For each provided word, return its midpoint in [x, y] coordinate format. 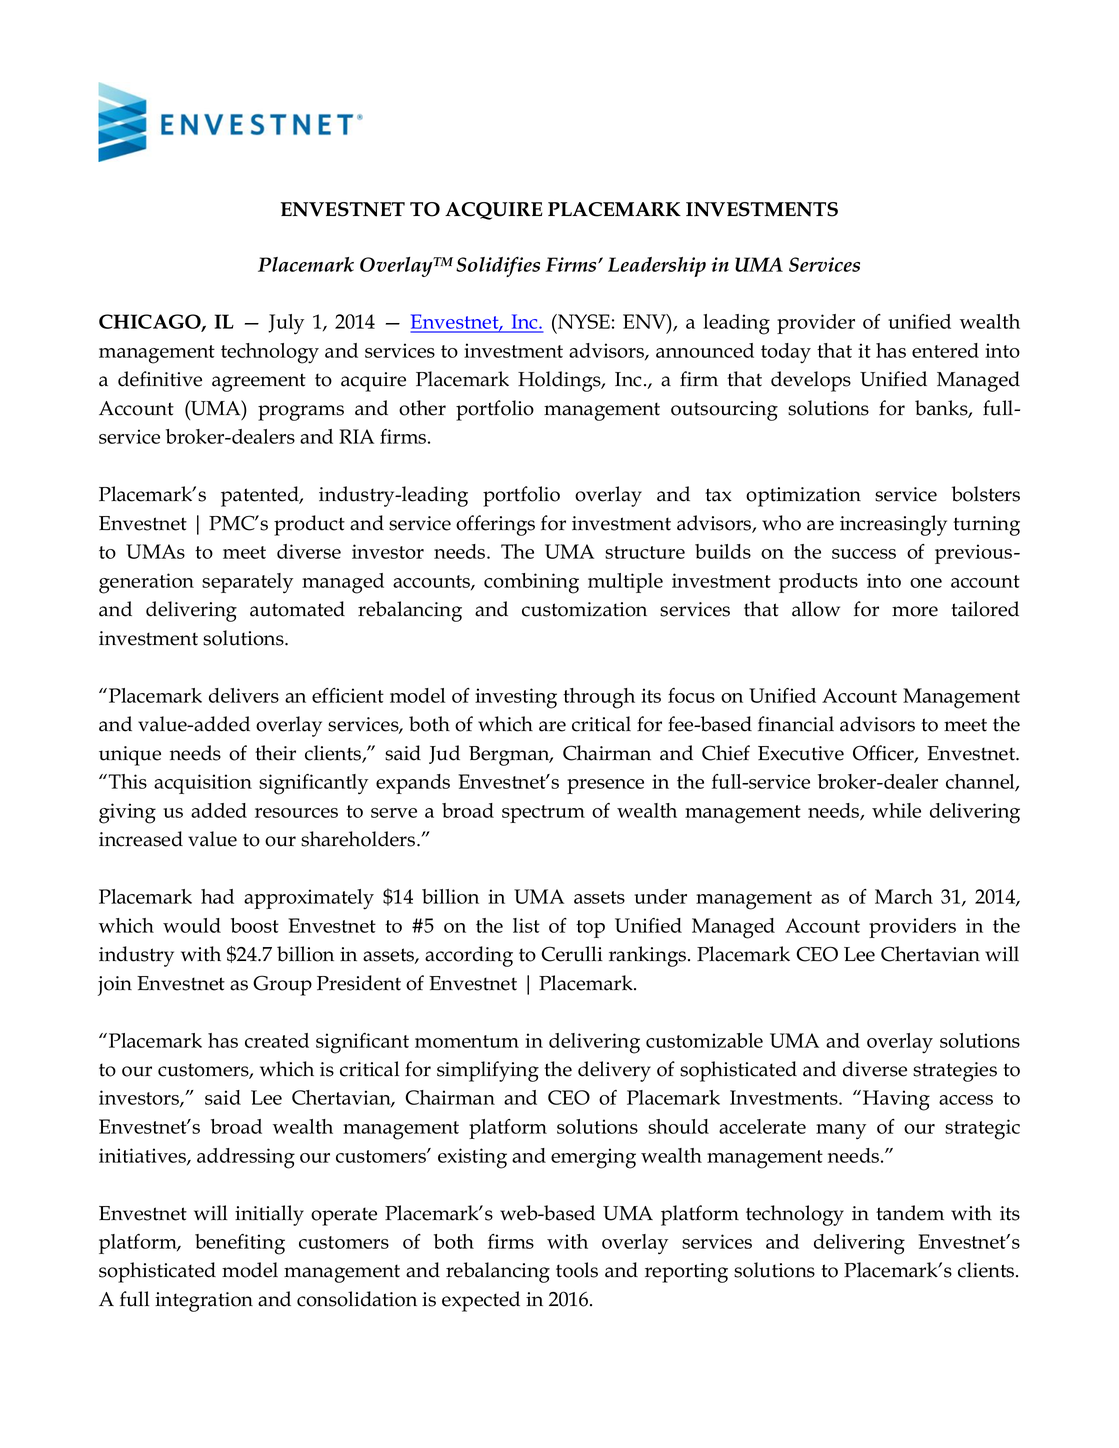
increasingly [893, 525]
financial [796, 724]
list [526, 925]
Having [896, 1100]
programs [301, 413]
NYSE [583, 321]
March [904, 896]
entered [945, 350]
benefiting [240, 1244]
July [286, 324]
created [277, 1040]
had [217, 896]
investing [516, 698]
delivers [244, 695]
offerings [495, 525]
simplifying [488, 1071]
